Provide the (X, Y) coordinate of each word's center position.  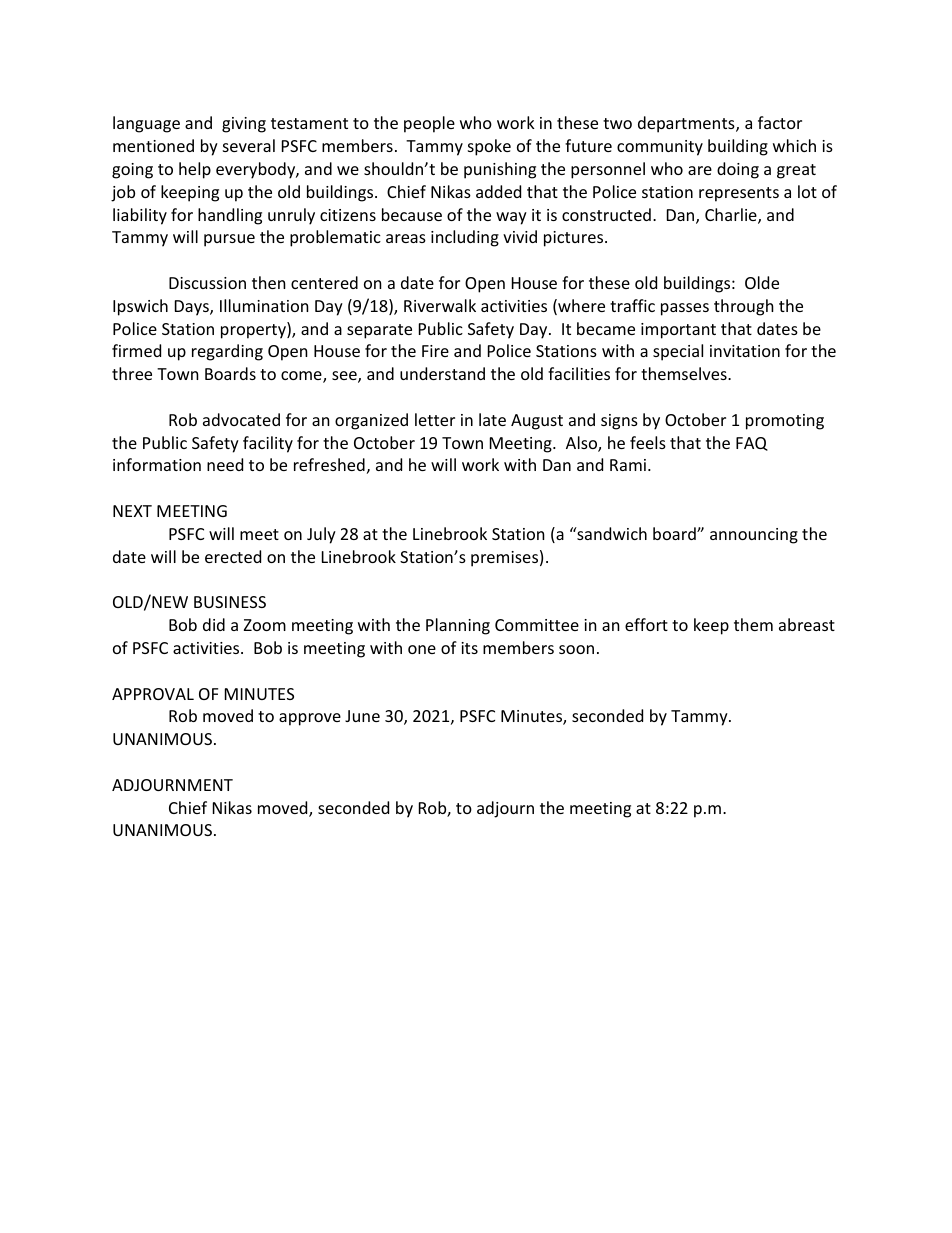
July (321, 535)
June (362, 716)
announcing (754, 536)
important (678, 331)
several (249, 145)
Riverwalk (440, 305)
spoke (489, 147)
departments (687, 124)
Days (193, 308)
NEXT (132, 511)
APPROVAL (153, 694)
